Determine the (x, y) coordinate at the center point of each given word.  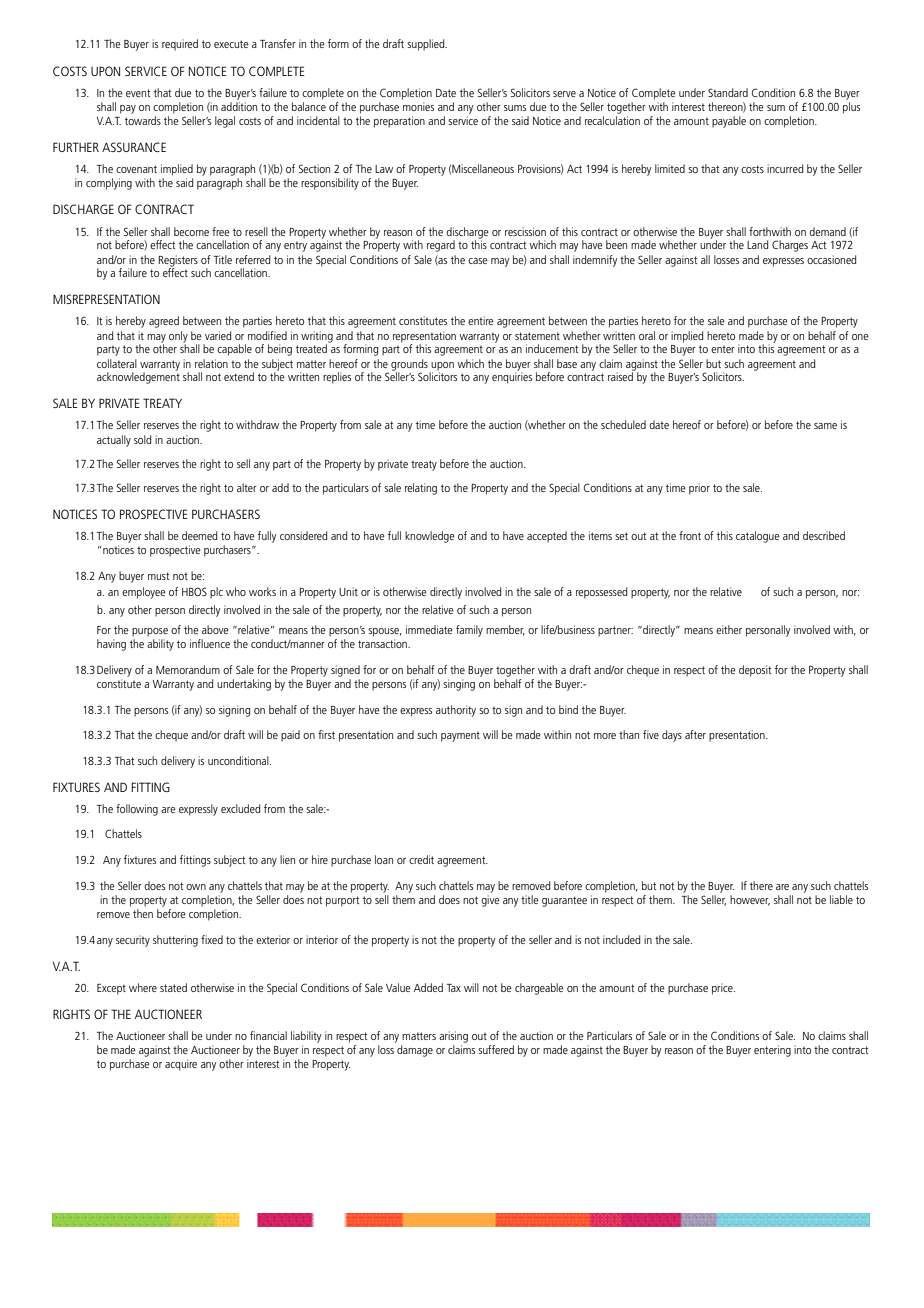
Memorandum (188, 669)
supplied (427, 45)
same (825, 426)
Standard (728, 92)
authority (456, 711)
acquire (181, 1065)
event (138, 93)
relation (211, 363)
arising (453, 1037)
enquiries (512, 377)
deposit (755, 671)
